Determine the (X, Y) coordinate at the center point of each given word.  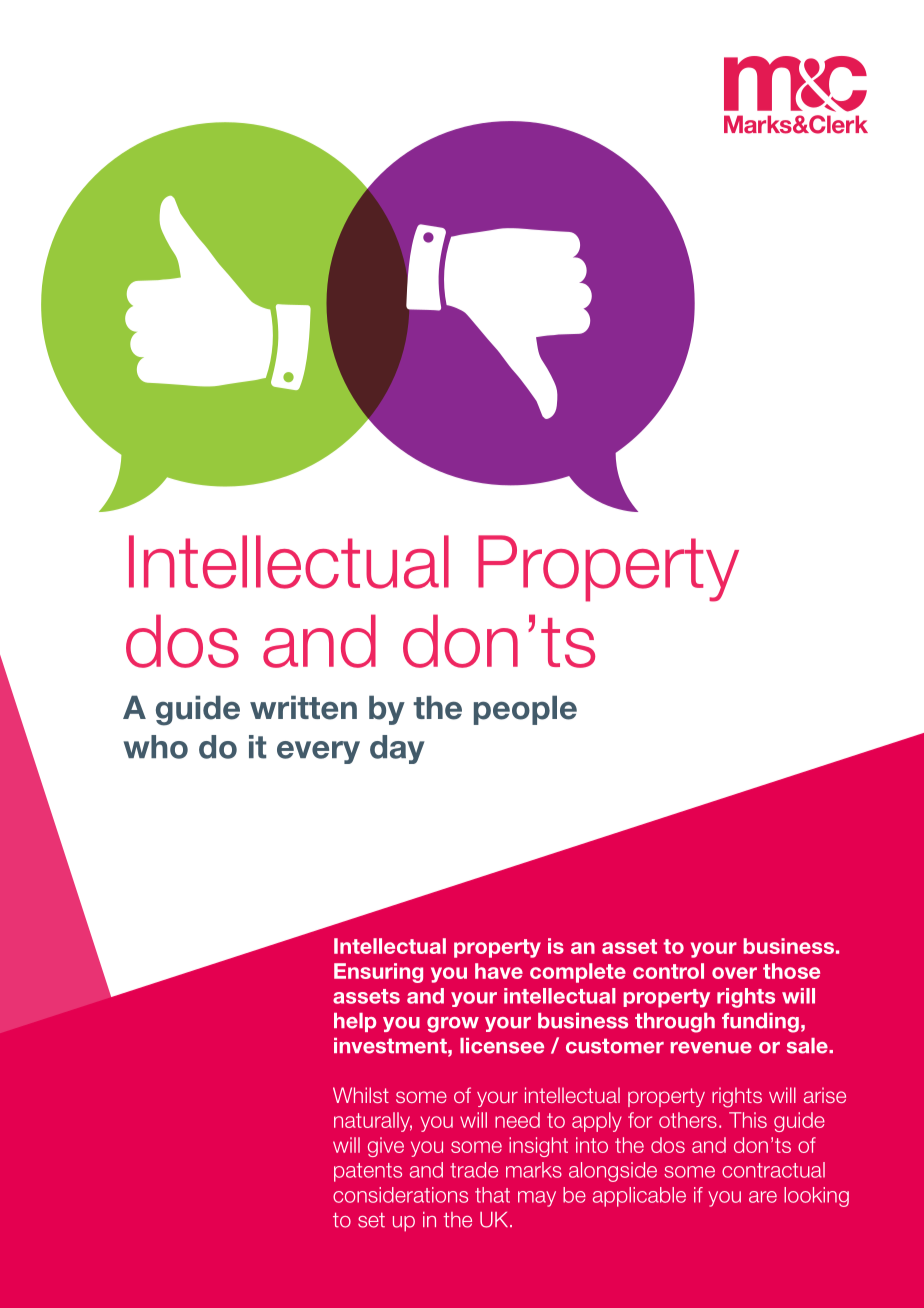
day (397, 749)
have (499, 971)
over (734, 973)
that (492, 1195)
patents (368, 1172)
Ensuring (378, 973)
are (763, 1197)
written (303, 707)
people (525, 710)
